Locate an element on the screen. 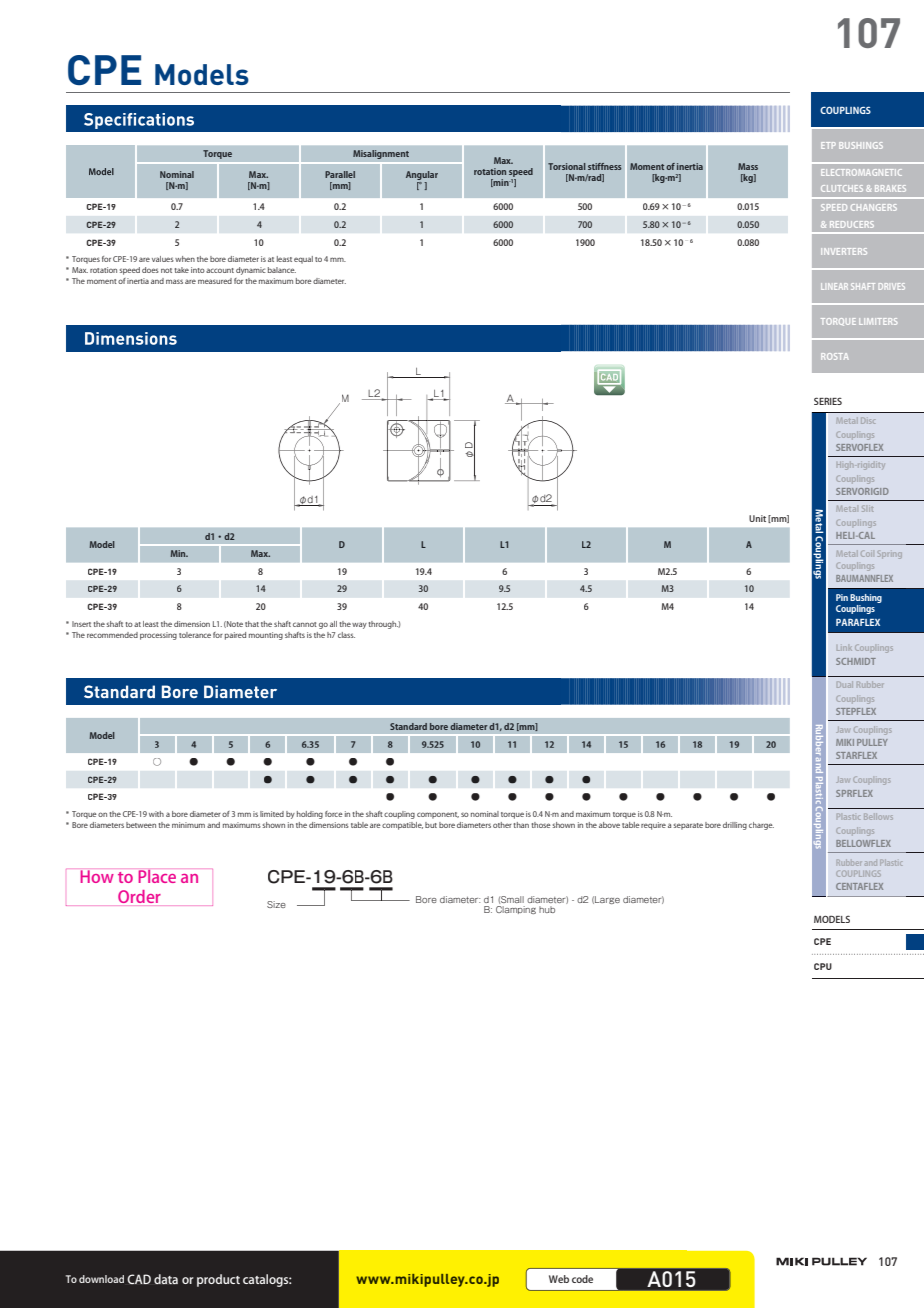  tolerance is located at coordinates (195, 635).
